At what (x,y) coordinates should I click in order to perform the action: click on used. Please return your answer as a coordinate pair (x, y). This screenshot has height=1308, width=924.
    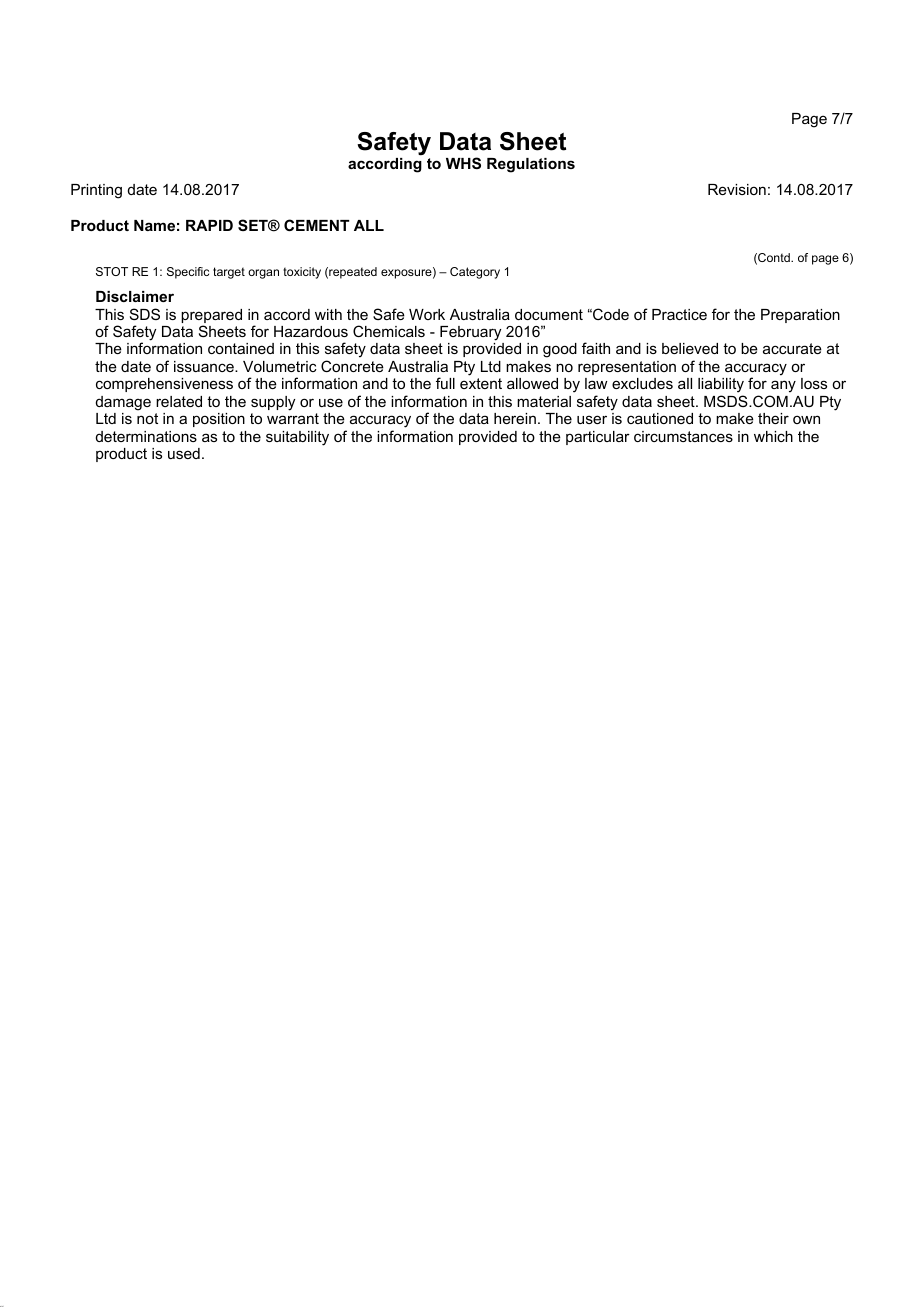
    Looking at the image, I should click on (184, 453).
